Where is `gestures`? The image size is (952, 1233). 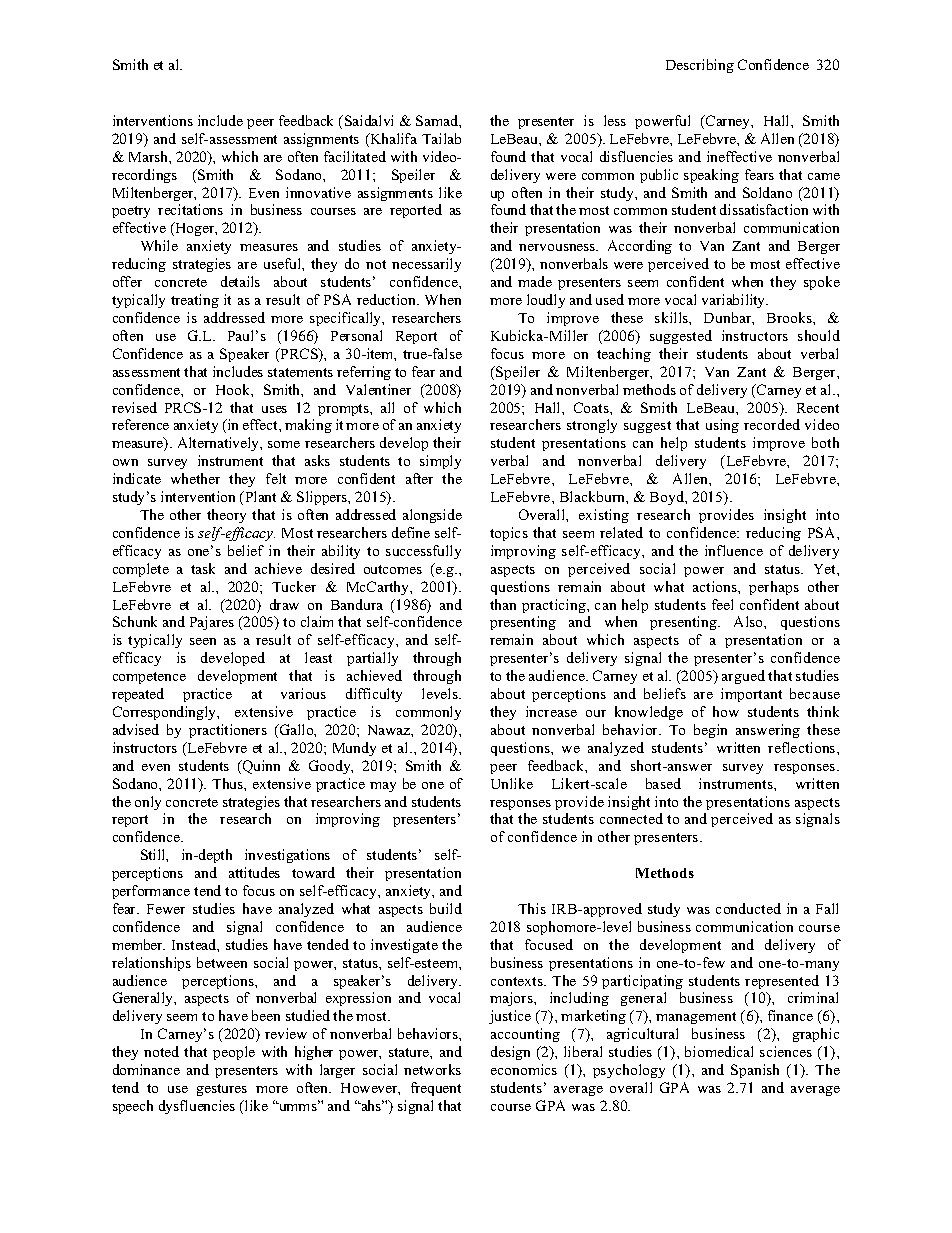
gestures is located at coordinates (222, 1090).
